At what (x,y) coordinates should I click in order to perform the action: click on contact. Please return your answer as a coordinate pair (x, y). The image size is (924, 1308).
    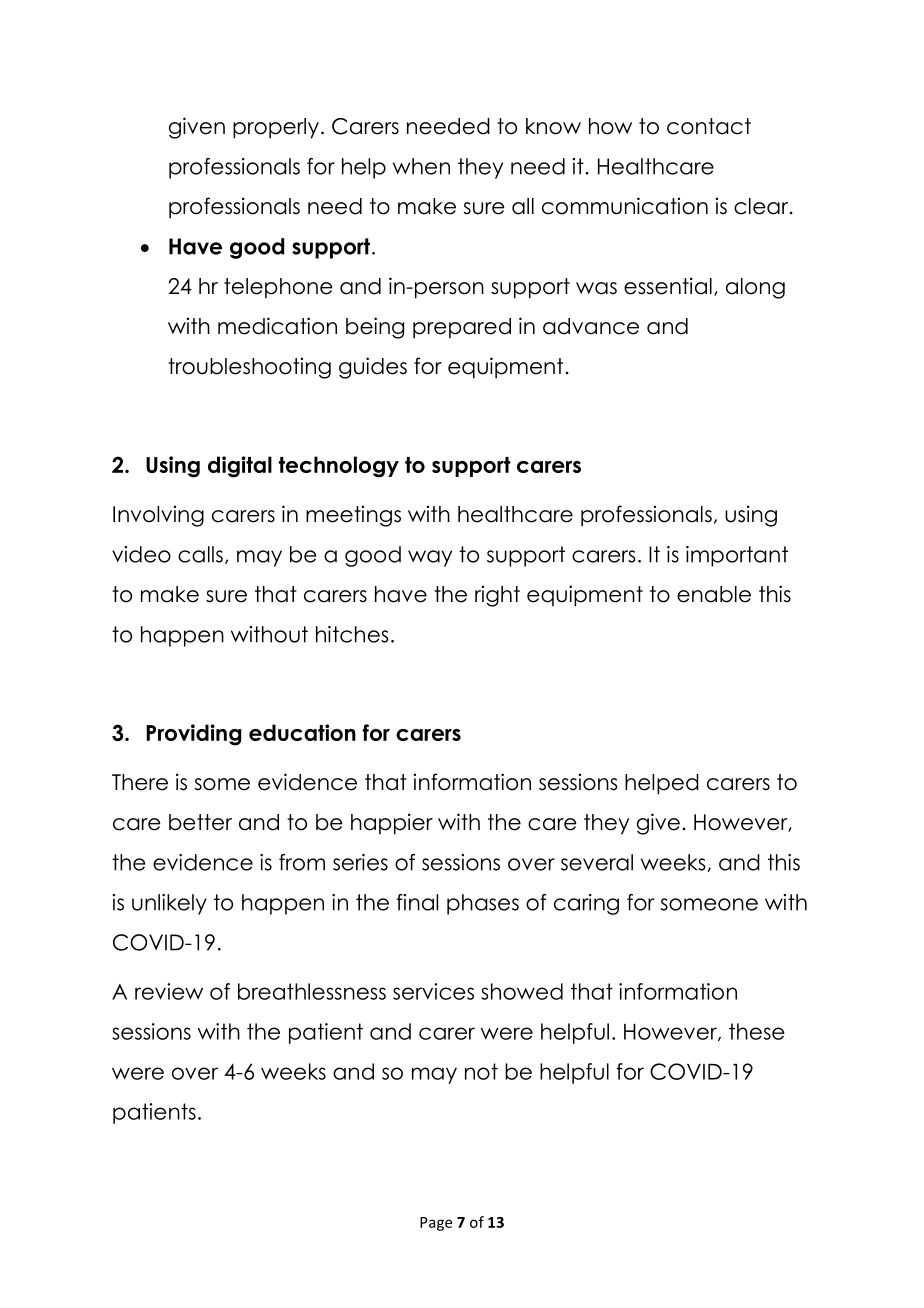
    Looking at the image, I should click on (709, 126).
